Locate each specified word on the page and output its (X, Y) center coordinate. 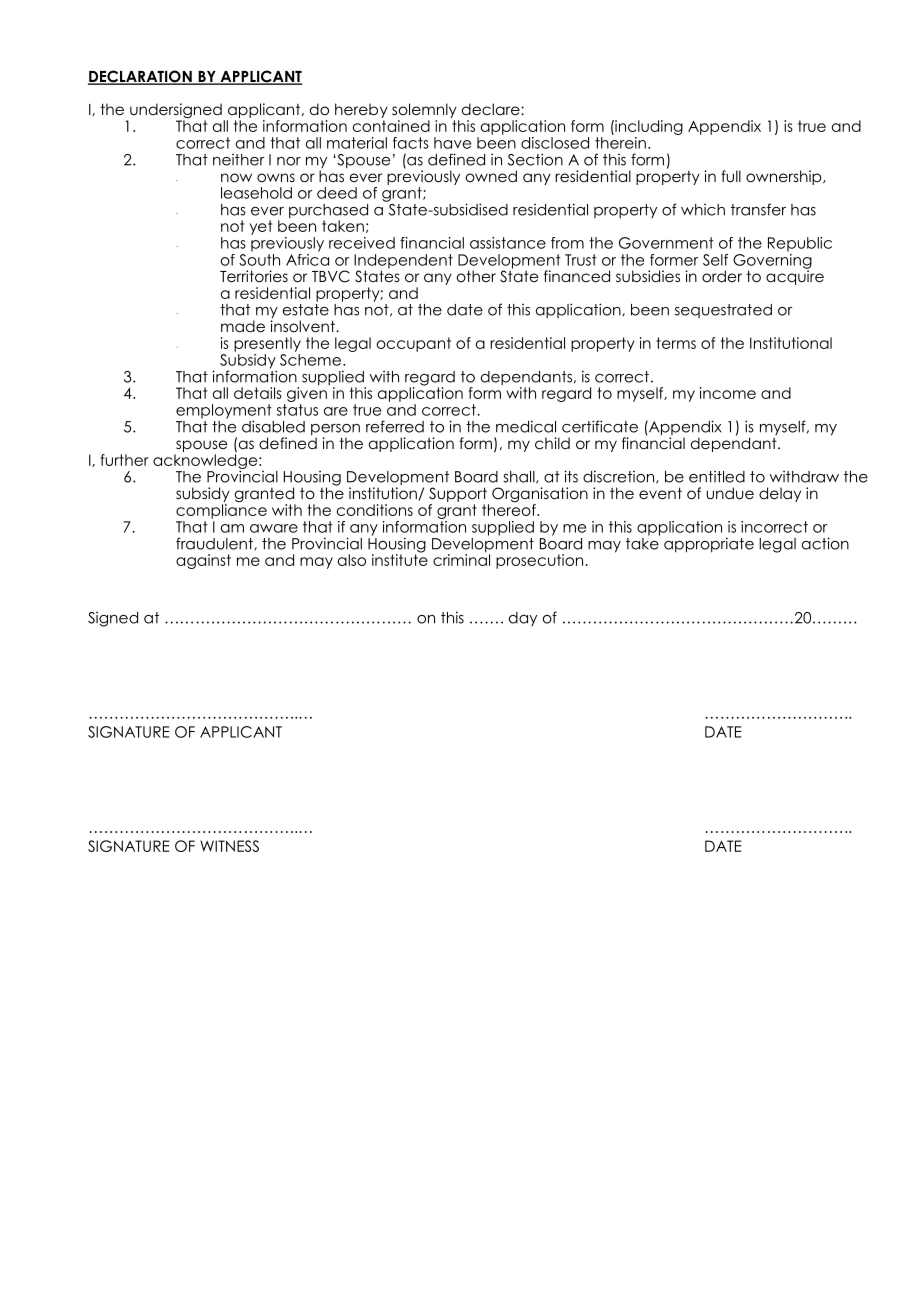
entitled (717, 477)
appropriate (709, 545)
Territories (254, 276)
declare (492, 109)
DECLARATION (141, 77)
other (476, 276)
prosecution (539, 561)
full (731, 176)
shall (520, 477)
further (125, 460)
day (523, 619)
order (722, 276)
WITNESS (229, 846)
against (203, 561)
